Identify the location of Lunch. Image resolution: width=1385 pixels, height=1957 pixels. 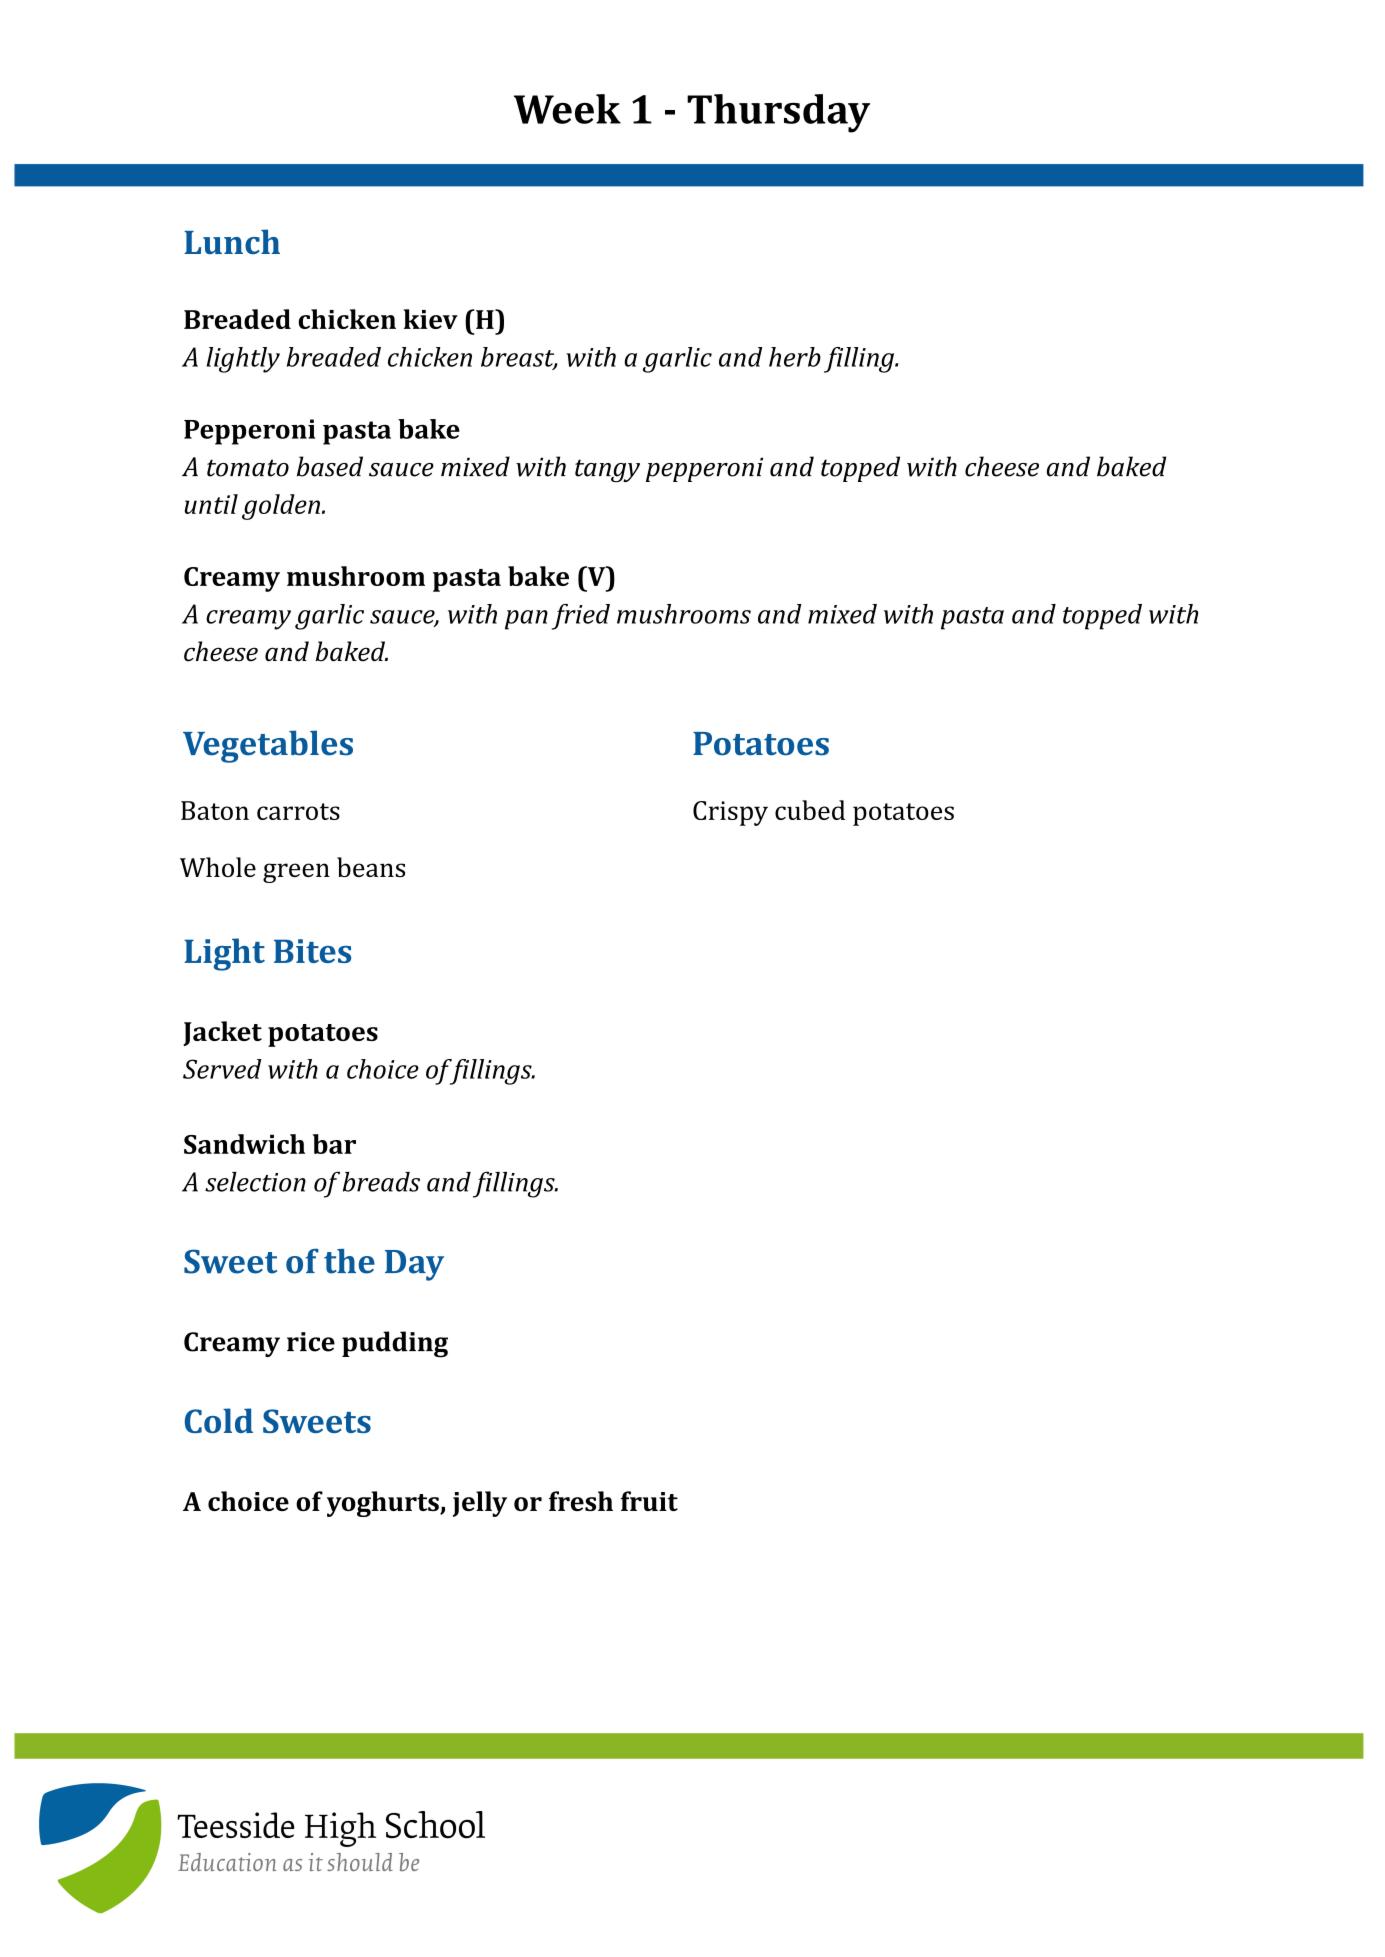
(232, 241).
